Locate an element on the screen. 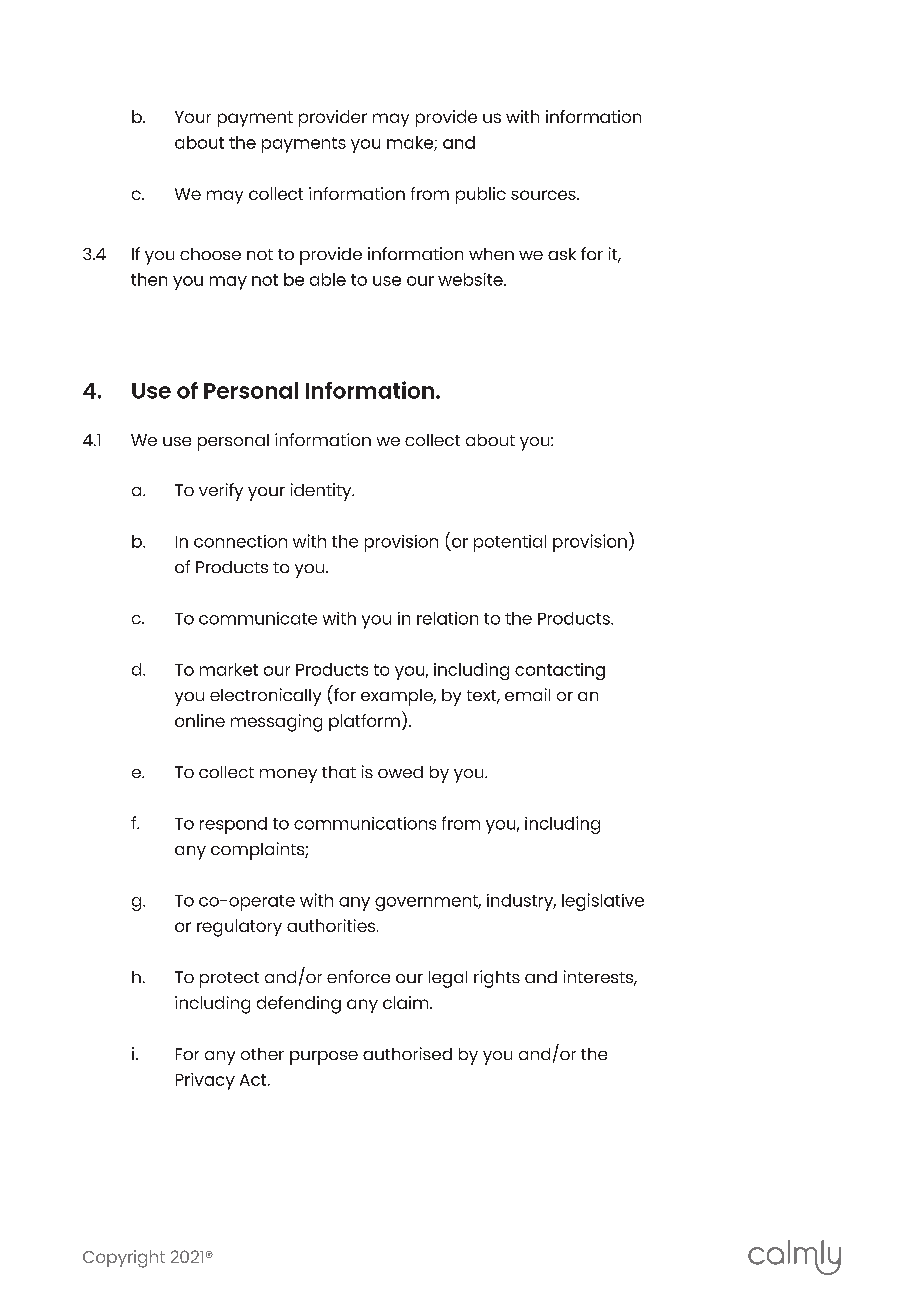 This screenshot has width=924, height=1308. sources is located at coordinates (544, 195).
